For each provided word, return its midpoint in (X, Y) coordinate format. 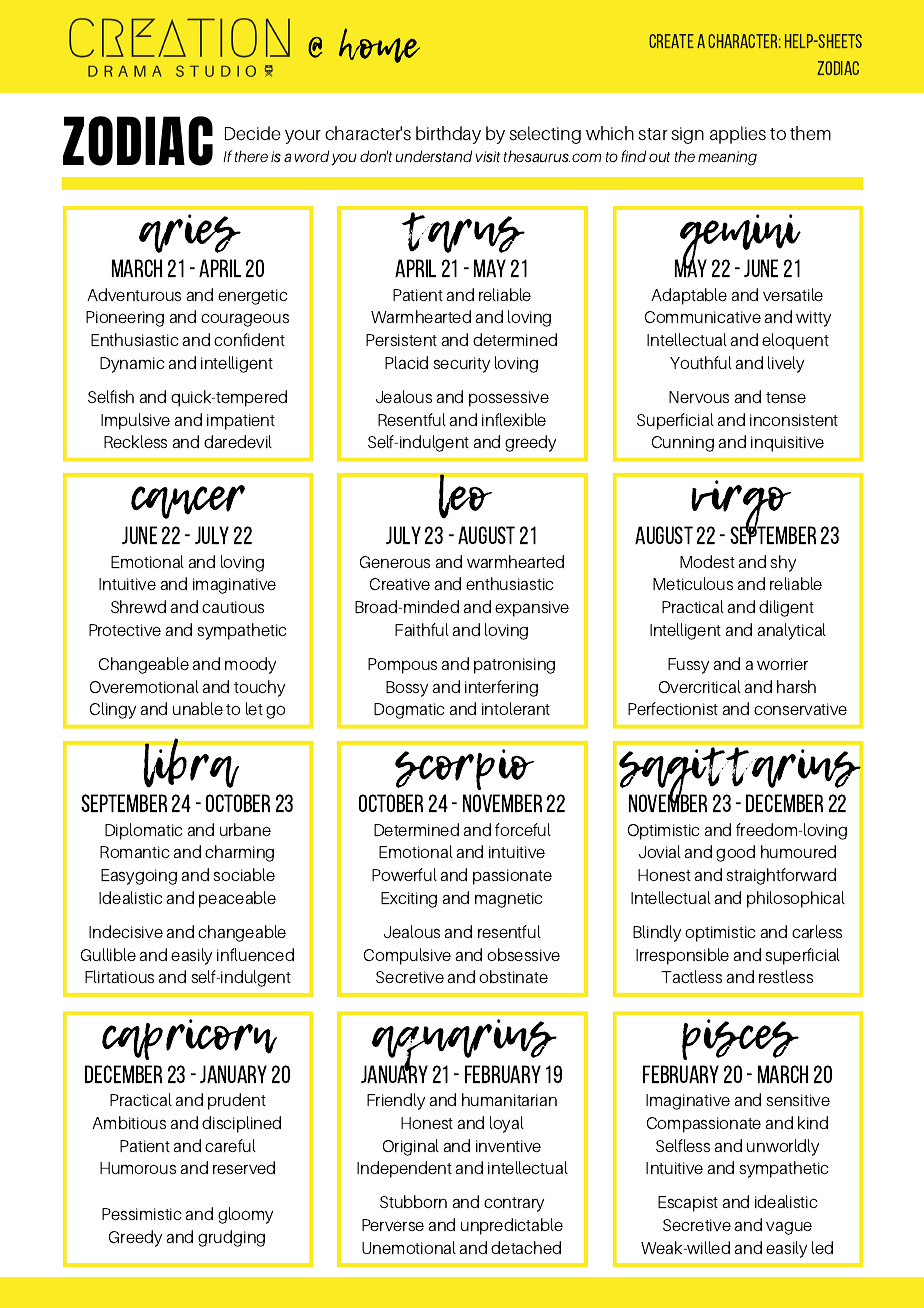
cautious (233, 607)
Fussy (688, 666)
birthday (448, 135)
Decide (253, 133)
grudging (231, 1238)
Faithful (422, 629)
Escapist (688, 1204)
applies (738, 135)
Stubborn (413, 1201)
